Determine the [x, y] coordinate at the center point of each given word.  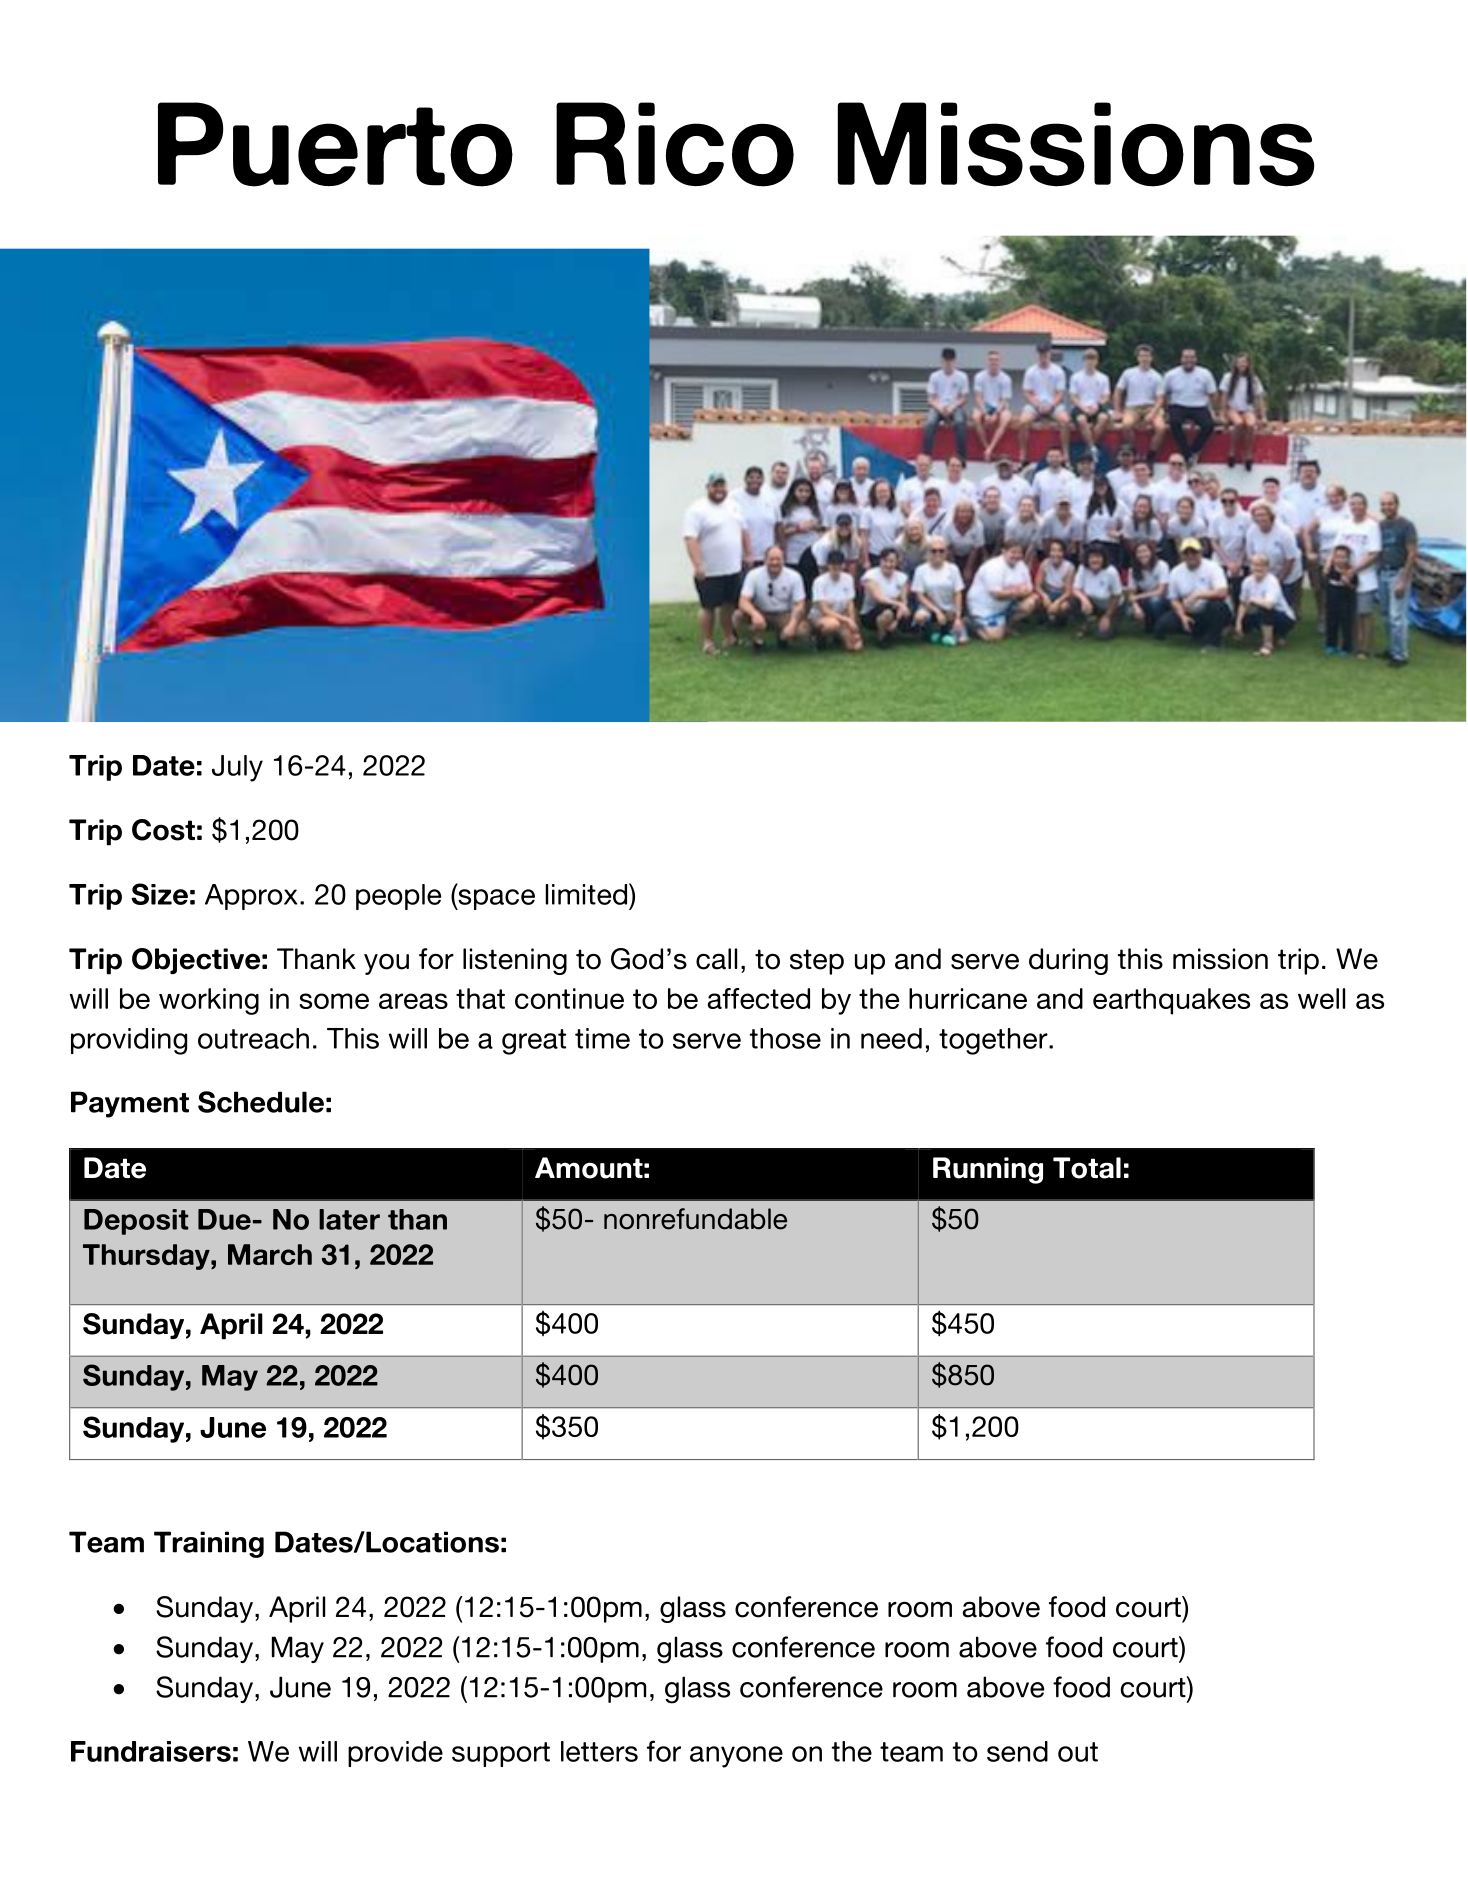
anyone [736, 1757]
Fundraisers [151, 1751]
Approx [251, 897]
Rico [675, 144]
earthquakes [1171, 1001]
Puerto [335, 144]
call [716, 959]
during [1068, 961]
